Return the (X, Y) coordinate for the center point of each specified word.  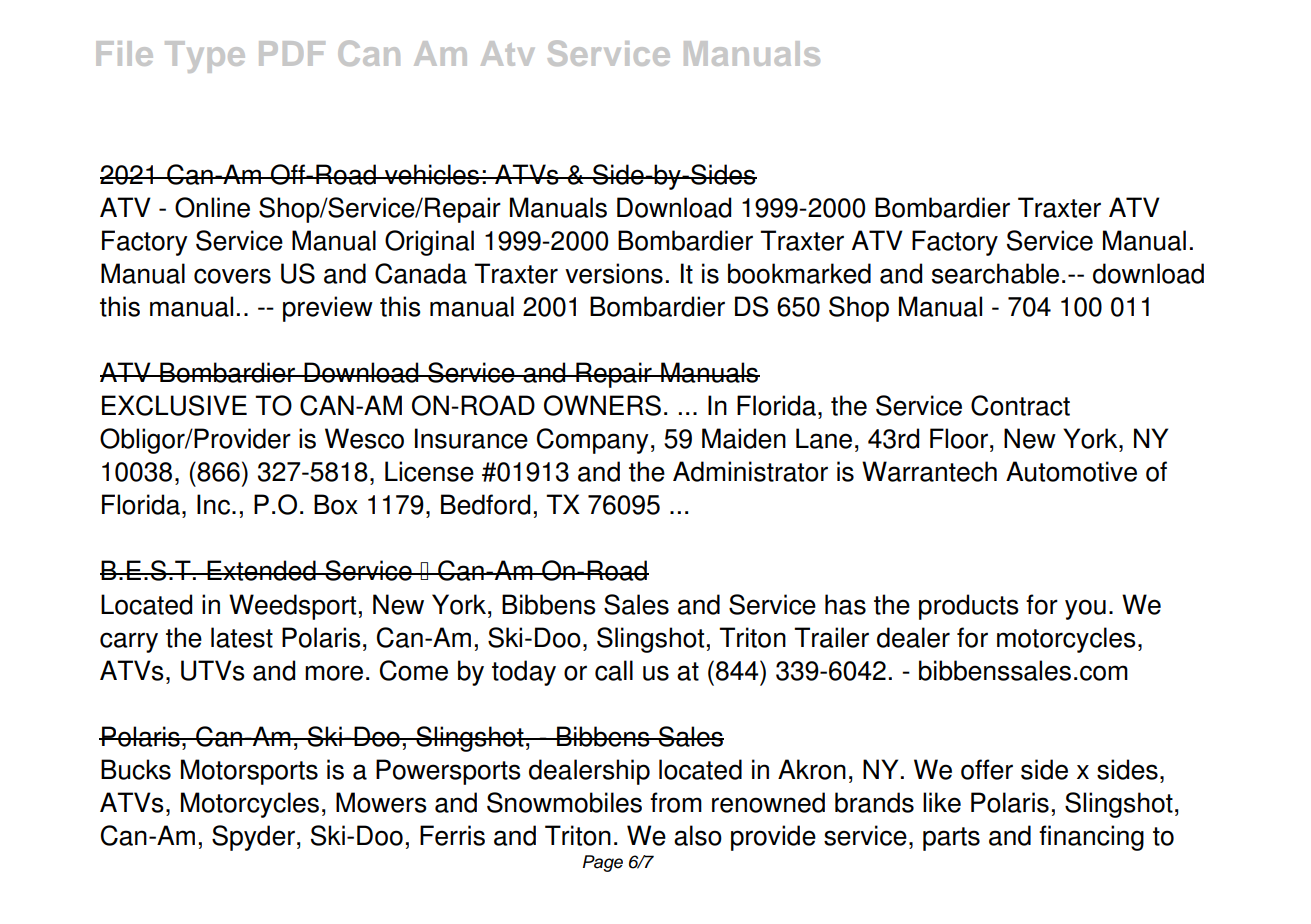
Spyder (253, 838)
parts (951, 839)
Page (603, 863)
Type (205, 57)
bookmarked (799, 273)
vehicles (432, 174)
